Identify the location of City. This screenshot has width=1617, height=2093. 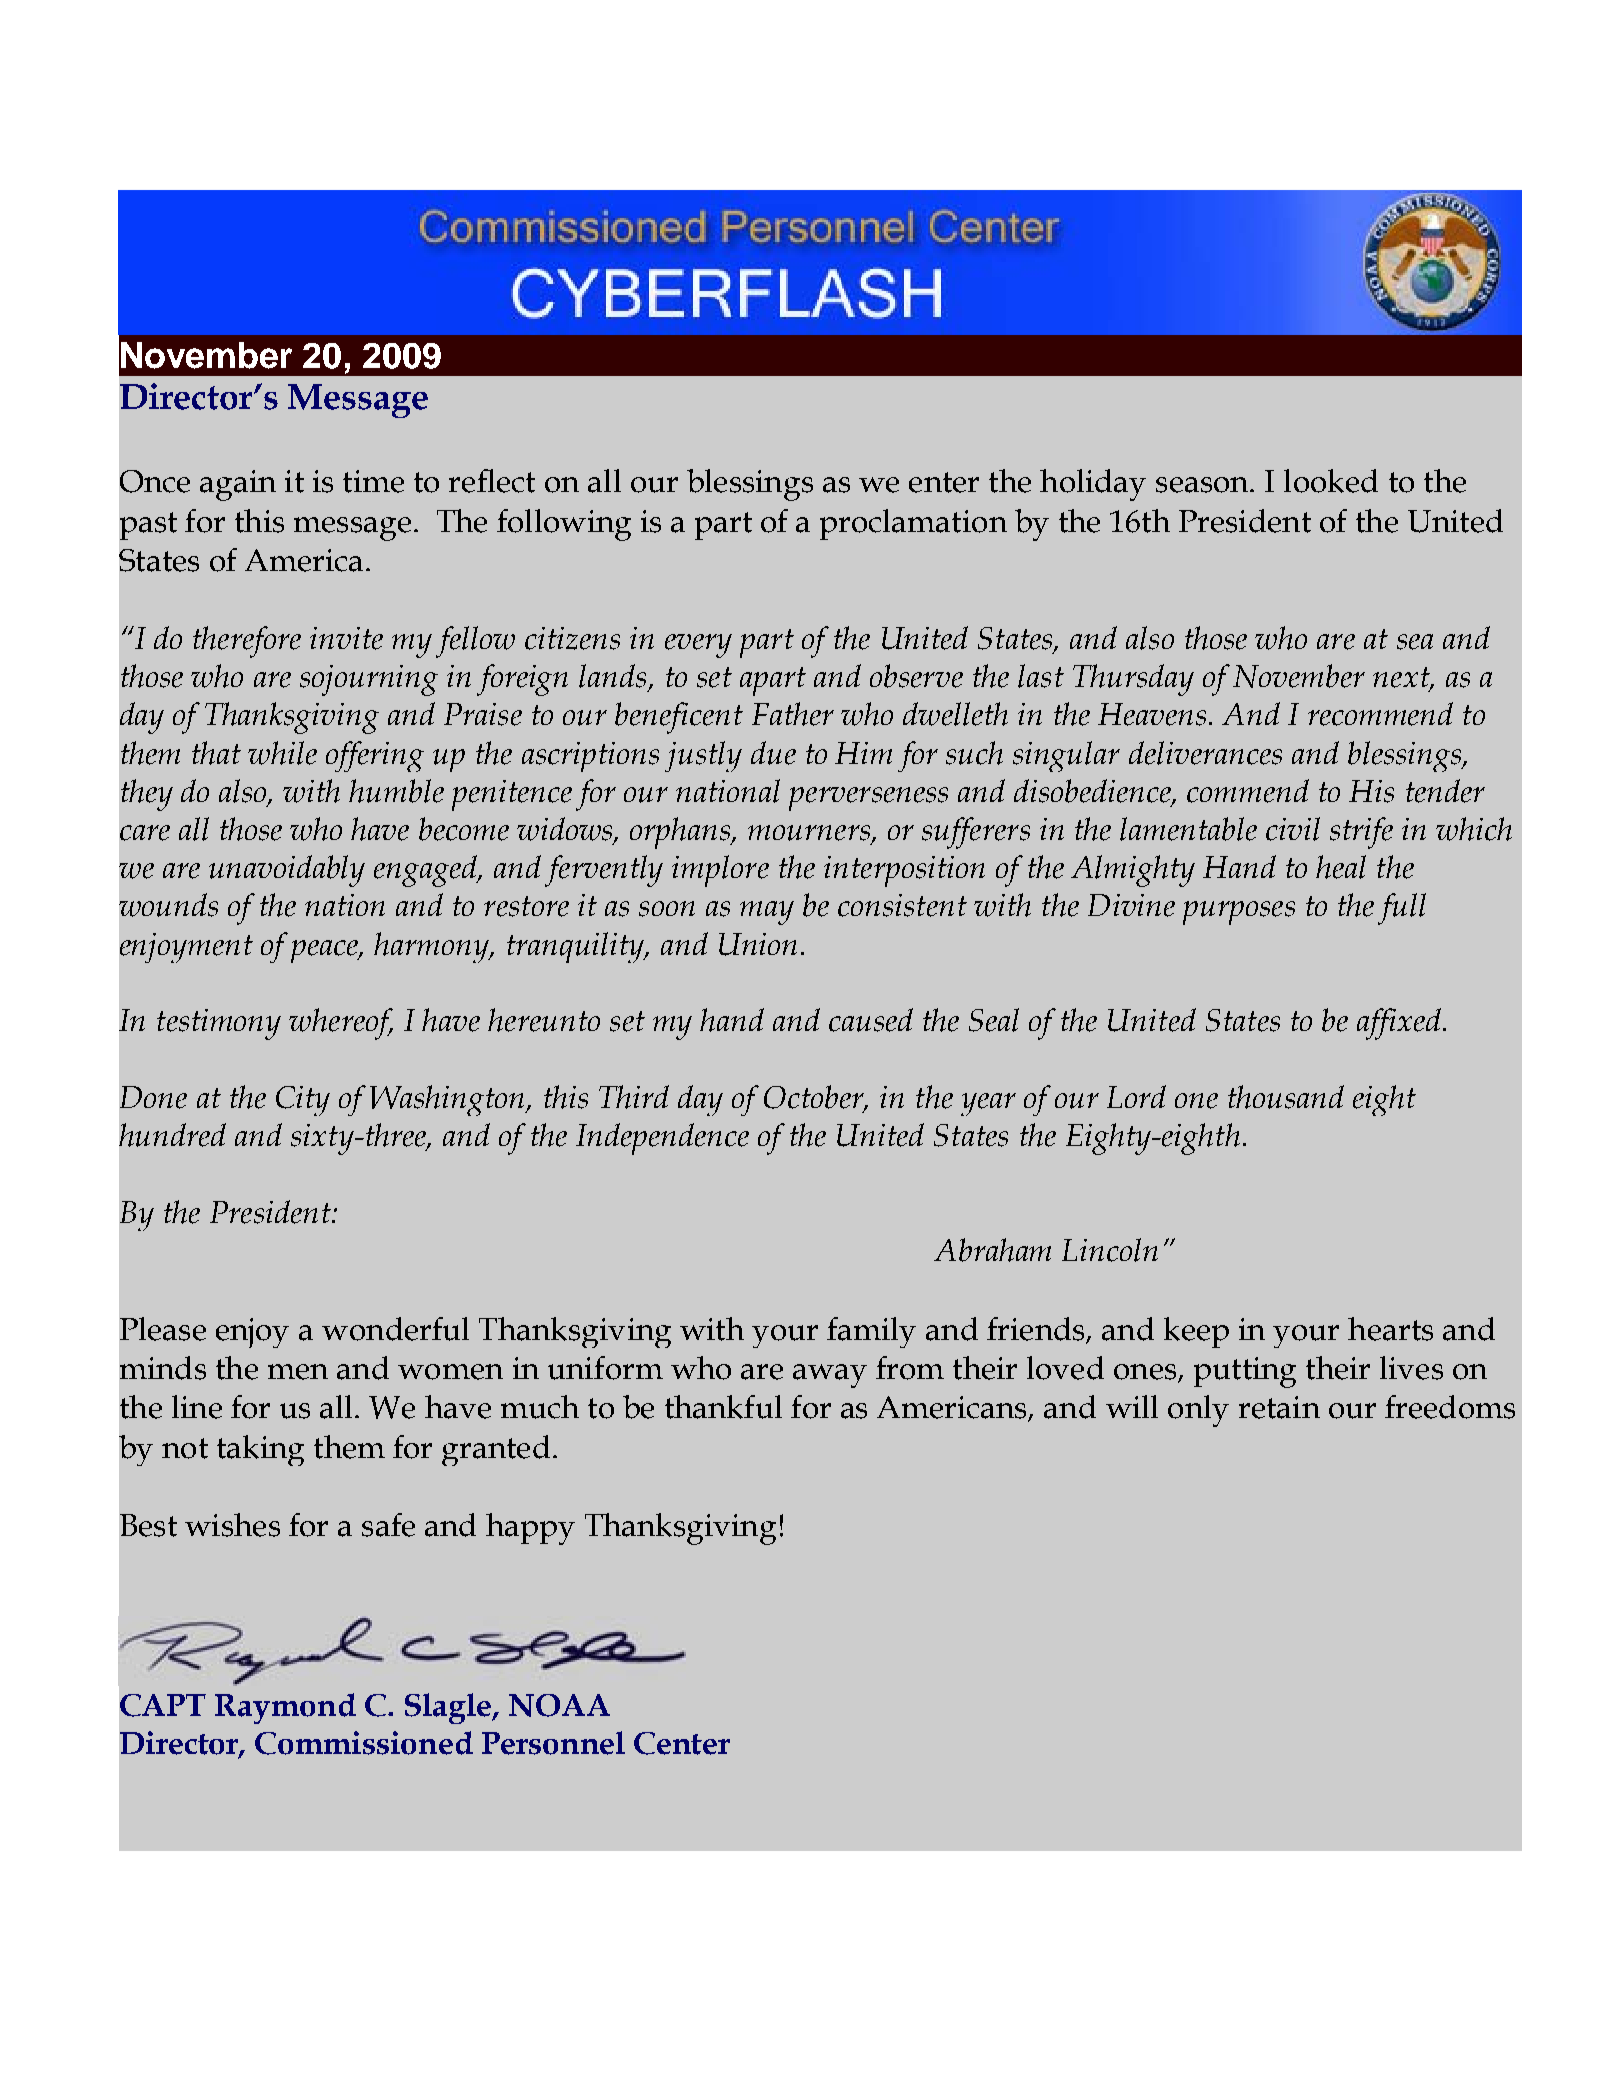
(303, 1101).
